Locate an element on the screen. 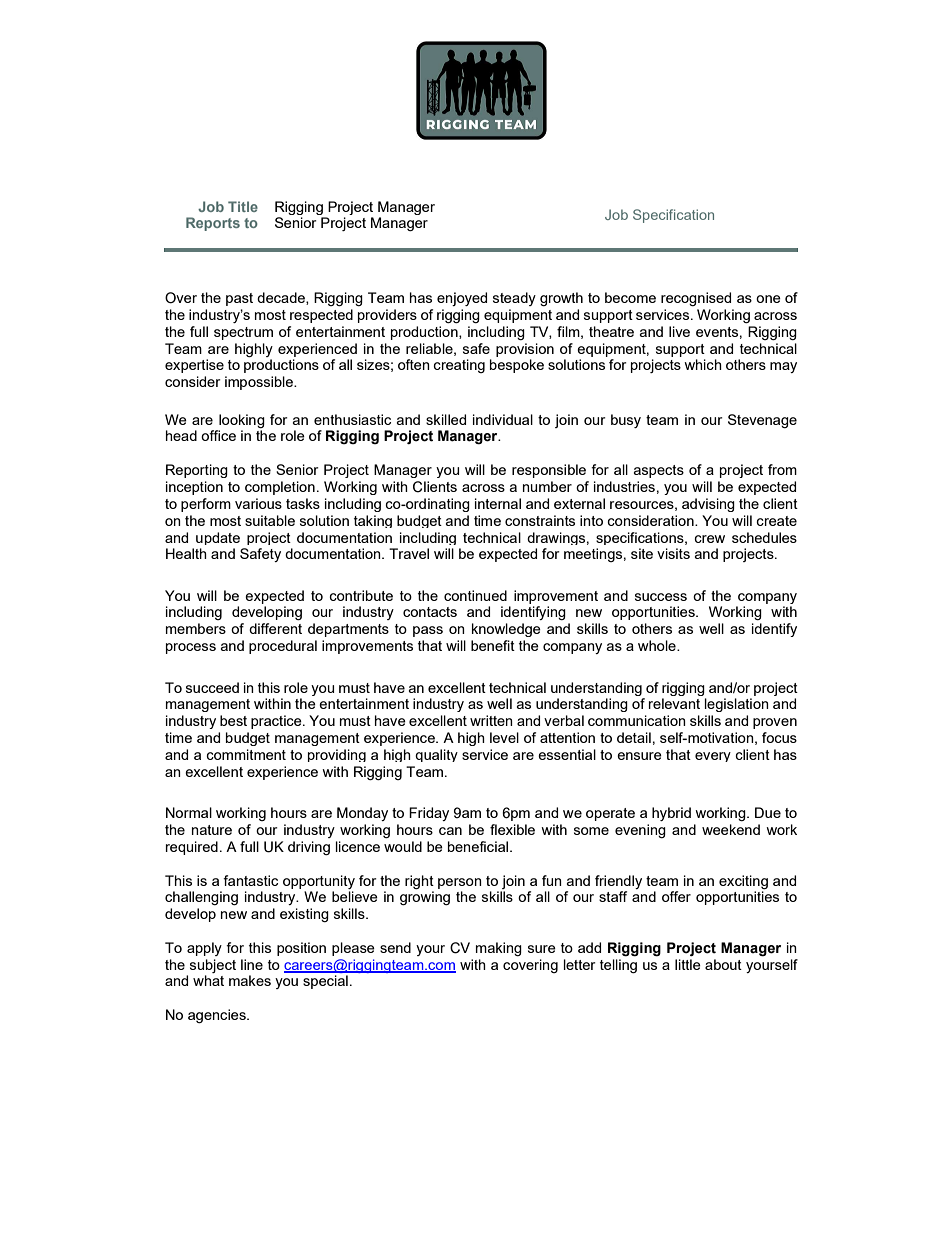 The height and width of the screenshot is (1233, 952). different is located at coordinates (275, 628).
